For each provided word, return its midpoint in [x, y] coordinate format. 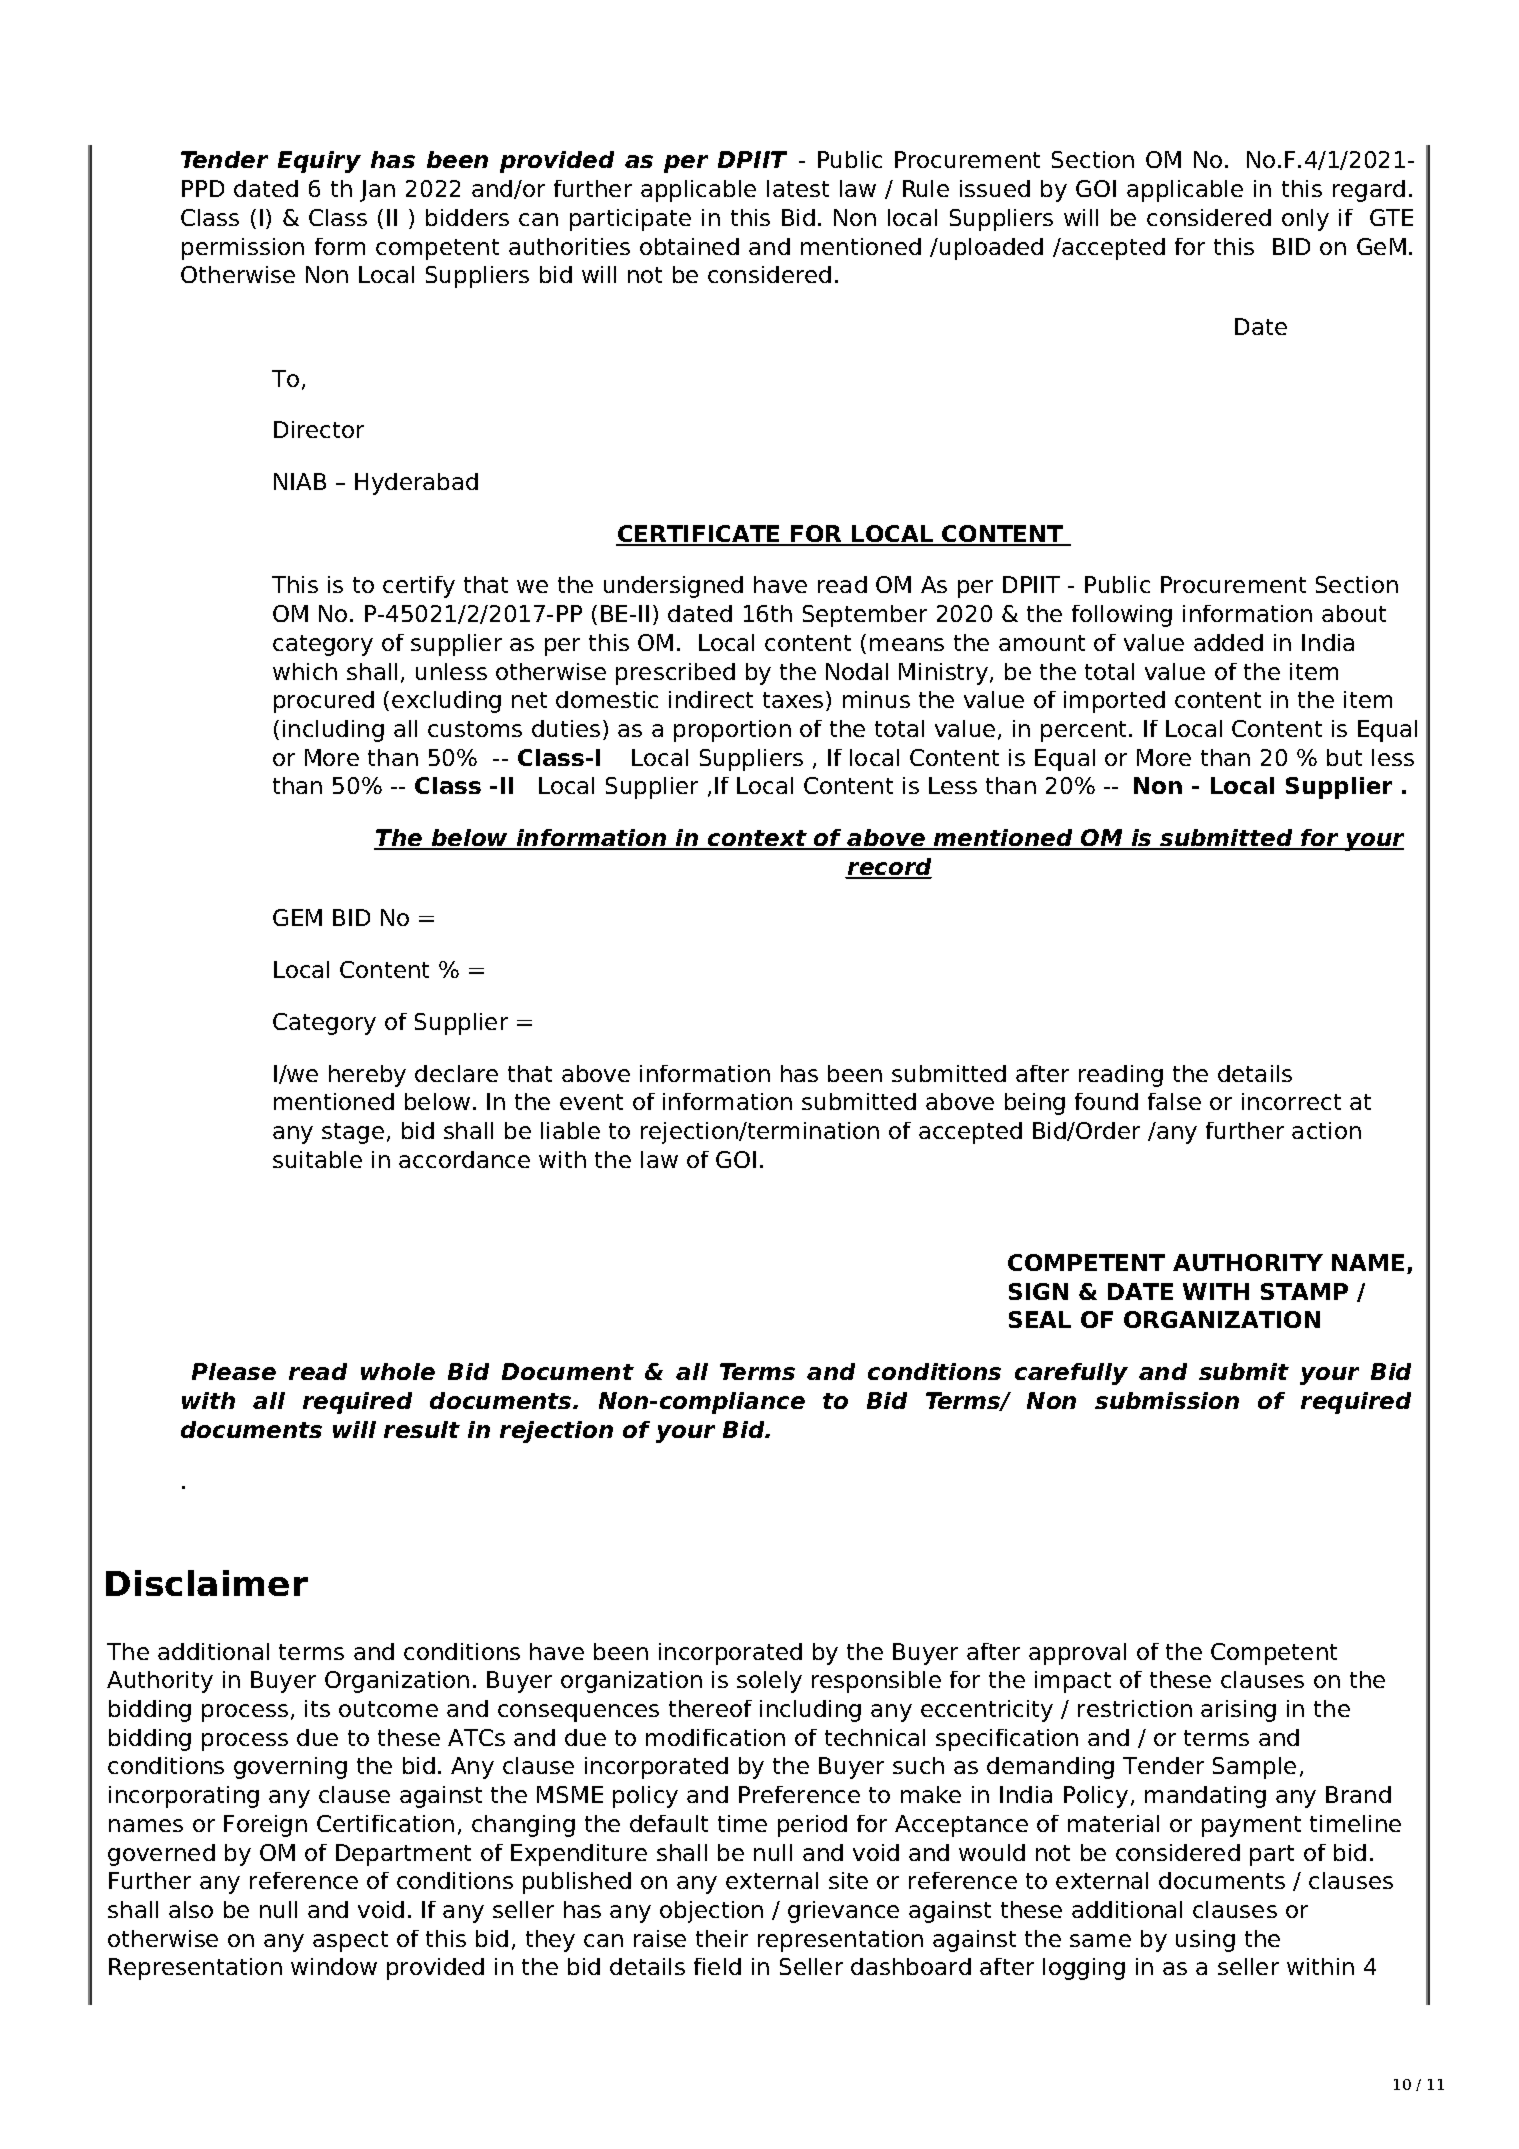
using [1205, 1941]
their [722, 1938]
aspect [350, 1941]
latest [798, 188]
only [1305, 220]
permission [243, 249]
